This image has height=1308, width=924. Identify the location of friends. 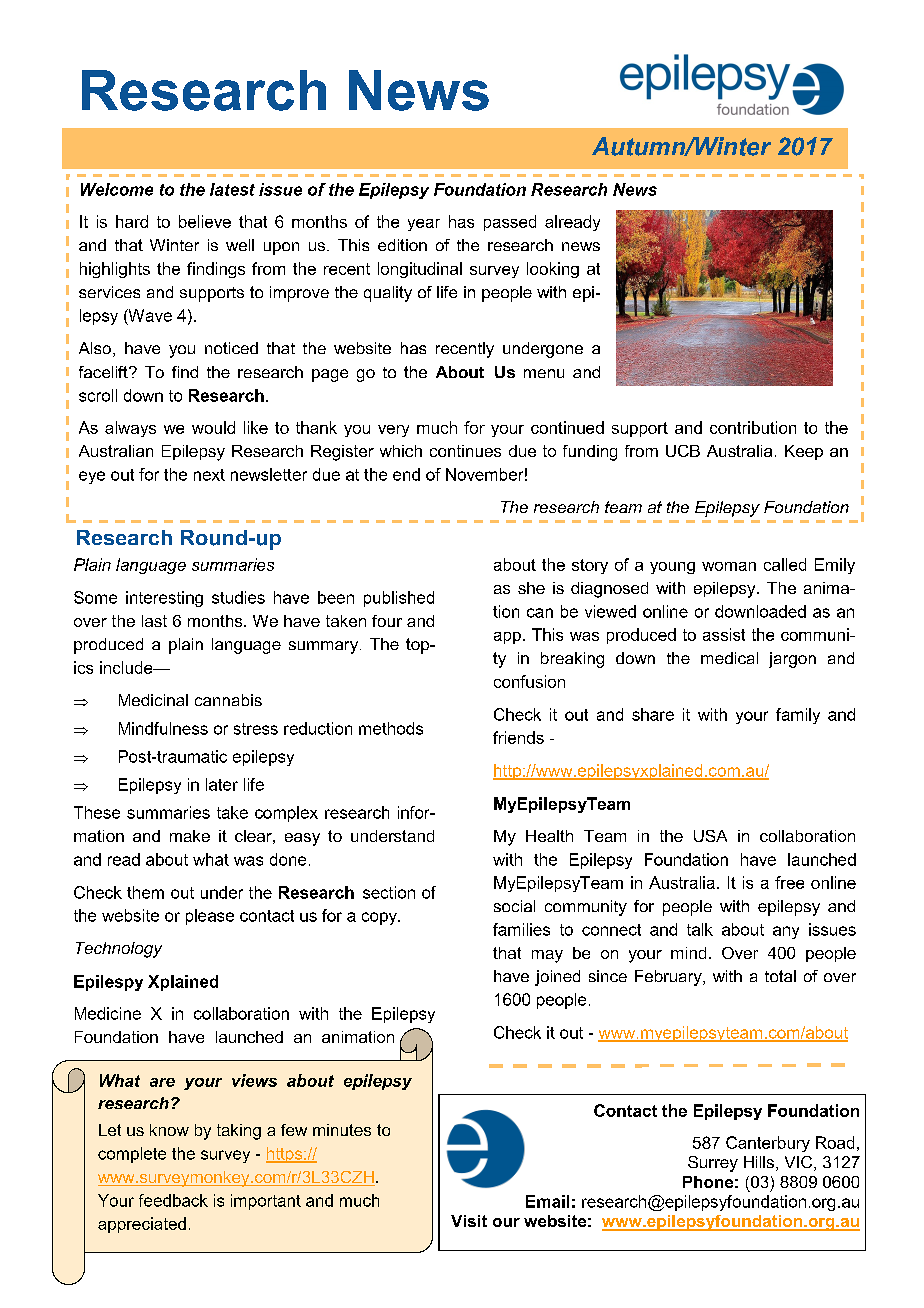
(518, 737).
